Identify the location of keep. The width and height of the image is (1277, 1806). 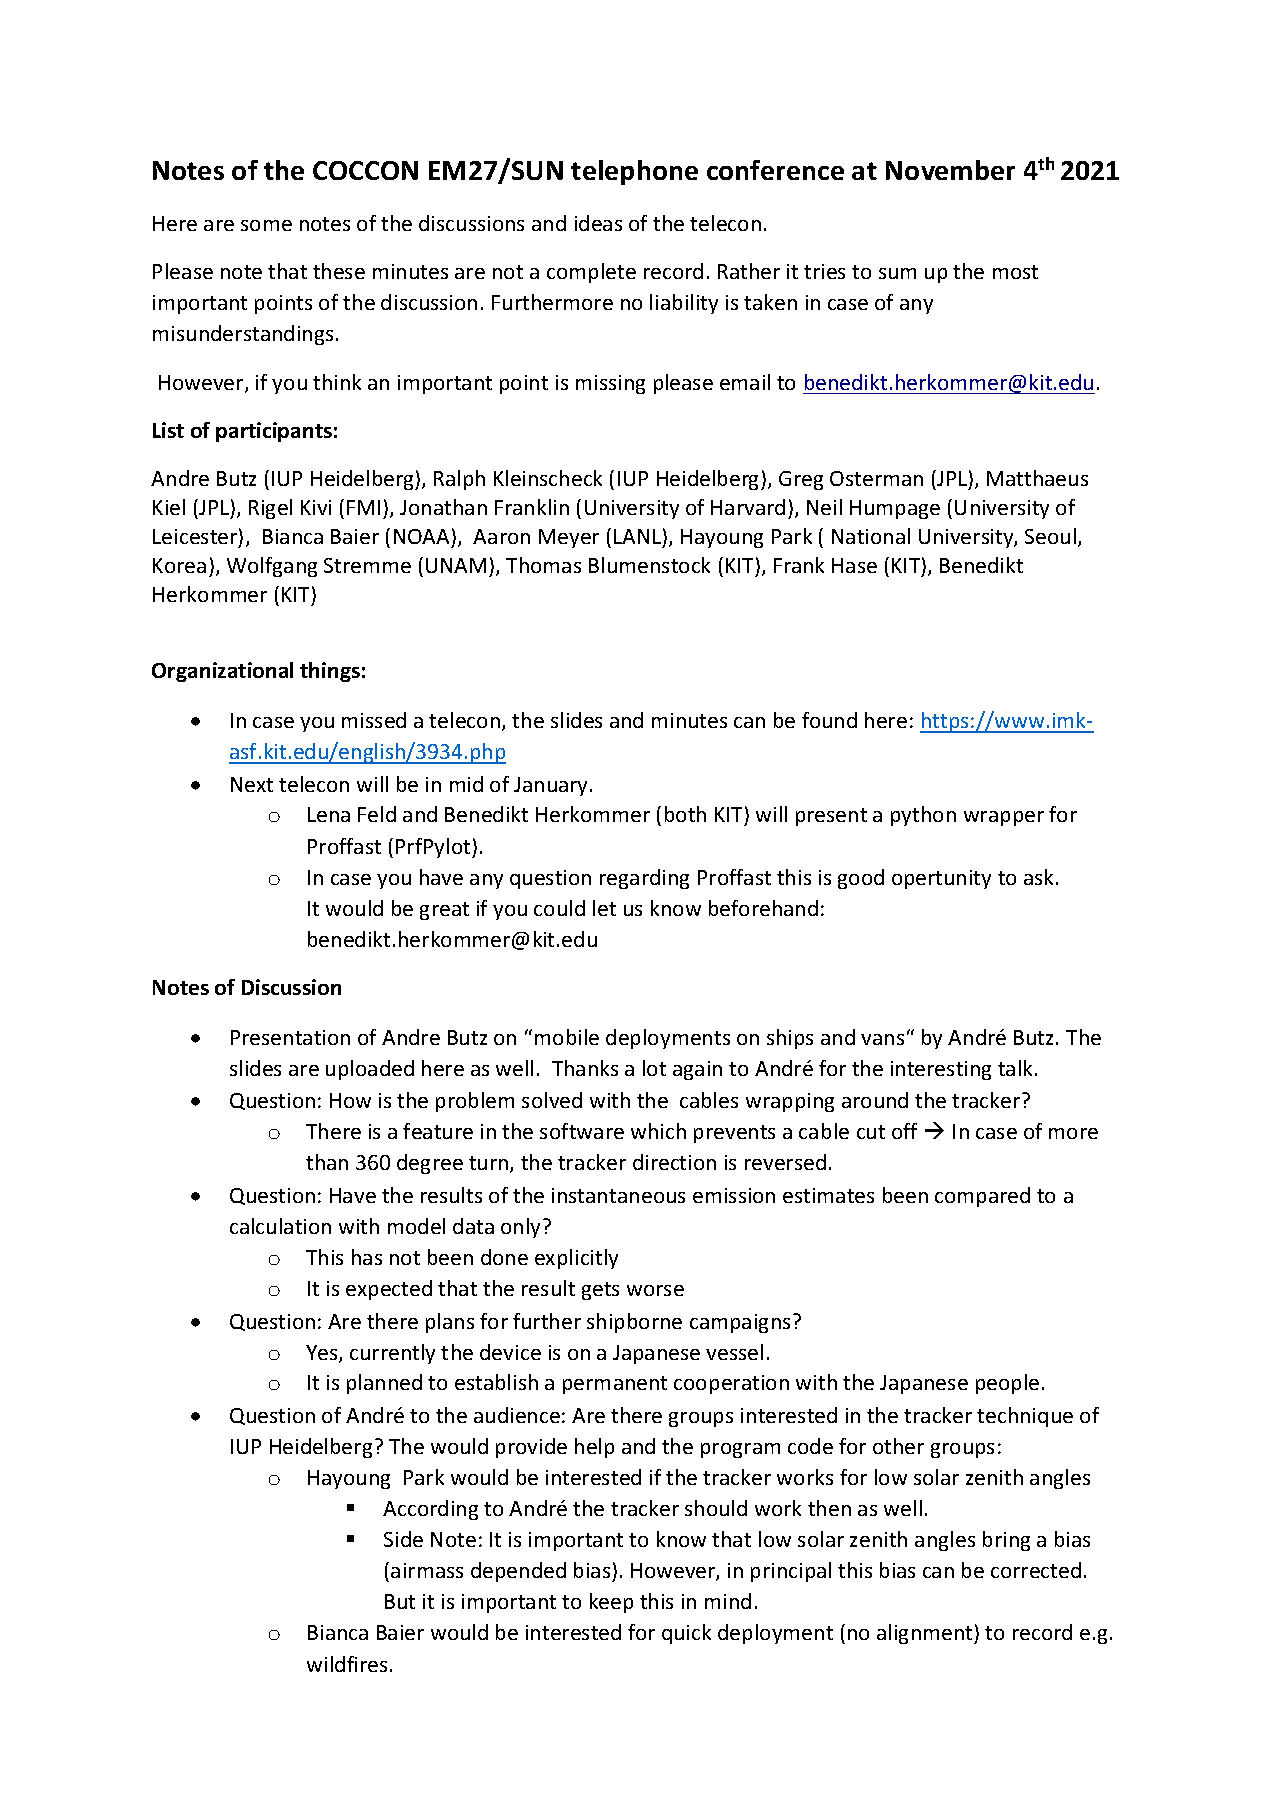
(611, 1603).
